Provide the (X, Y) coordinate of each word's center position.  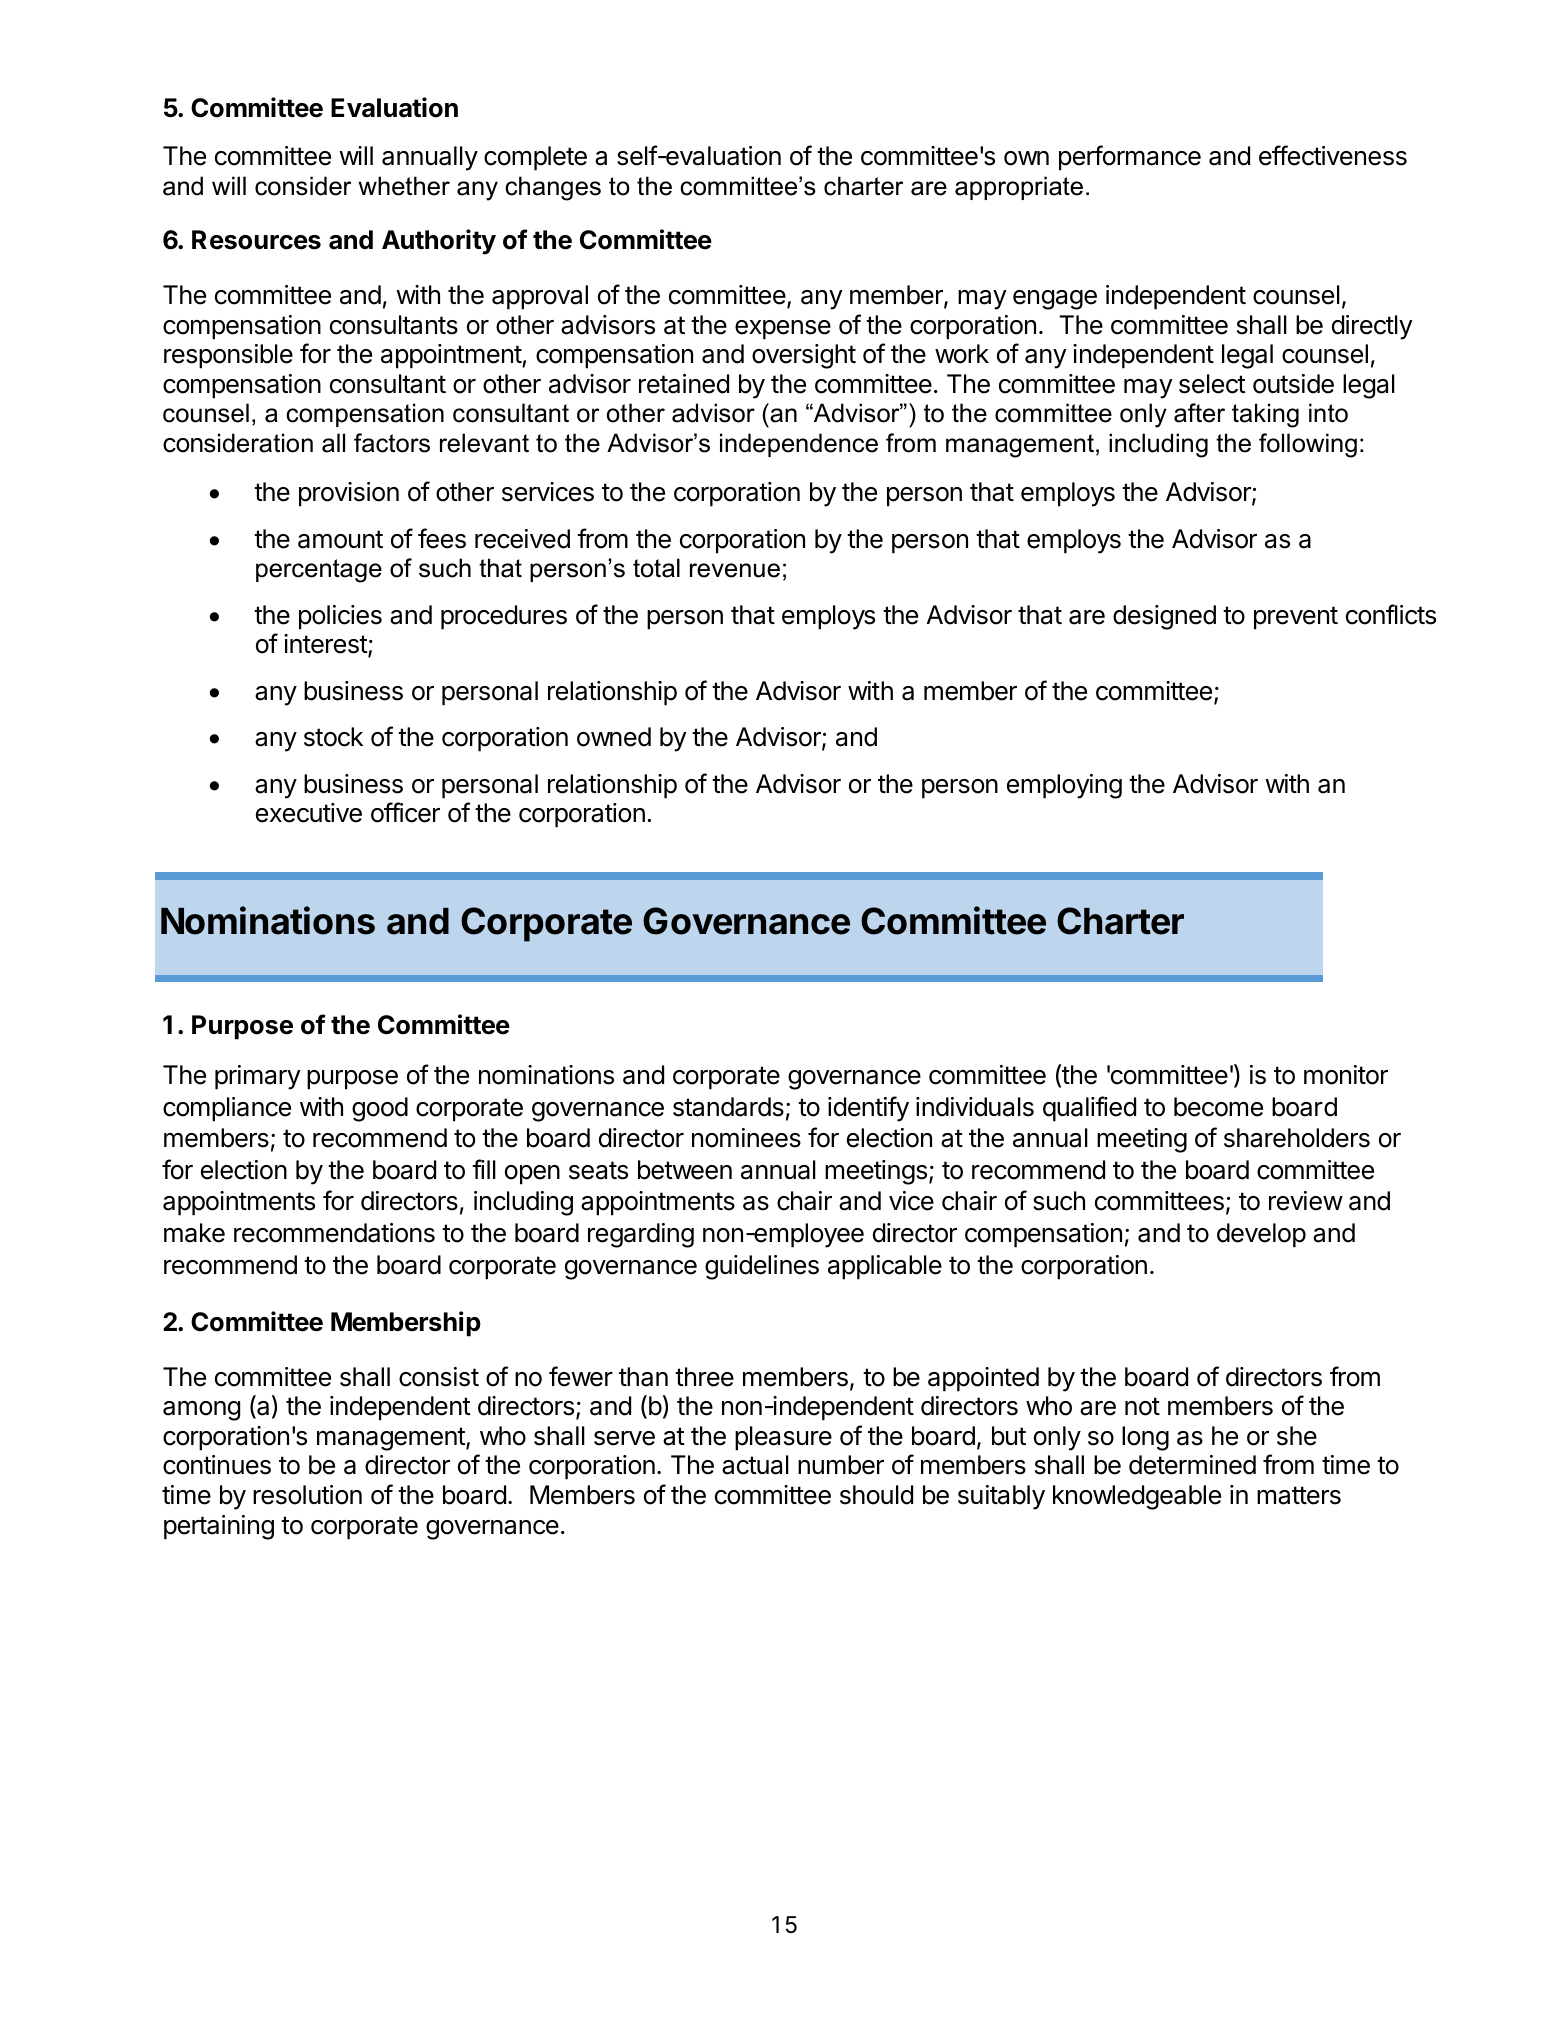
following (1308, 445)
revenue (735, 570)
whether (404, 186)
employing (1064, 786)
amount (340, 539)
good (380, 1109)
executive (309, 813)
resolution (307, 1495)
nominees (746, 1138)
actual (755, 1465)
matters (1299, 1495)
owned (614, 737)
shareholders (1297, 1138)
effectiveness (1333, 155)
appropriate (1019, 188)
